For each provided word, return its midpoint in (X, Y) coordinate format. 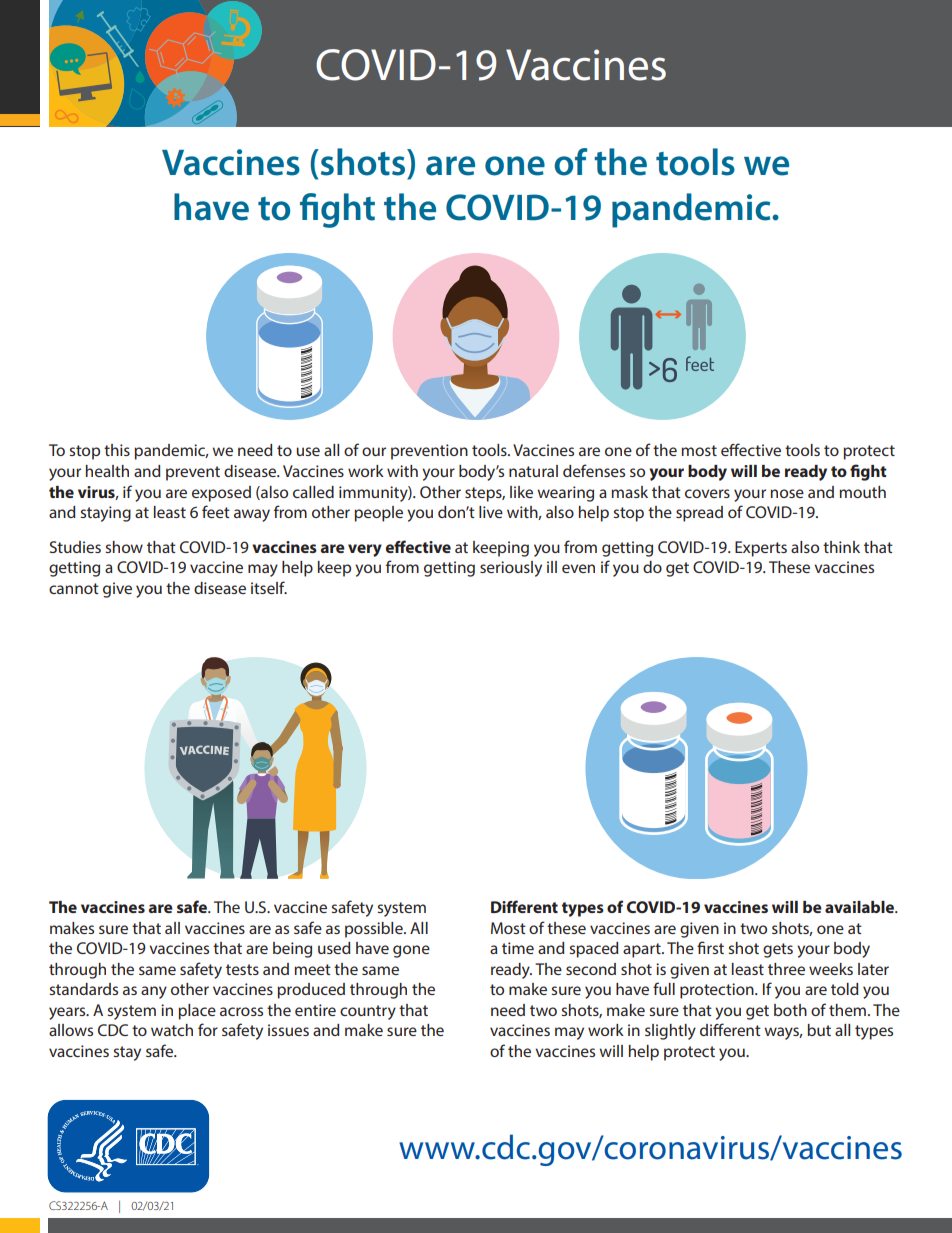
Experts (761, 549)
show (124, 547)
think (841, 547)
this (117, 450)
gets (778, 950)
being (292, 950)
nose (787, 493)
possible (375, 930)
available (860, 907)
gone (411, 951)
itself (269, 587)
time (518, 948)
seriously (511, 569)
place (197, 1012)
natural (533, 471)
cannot (74, 588)
